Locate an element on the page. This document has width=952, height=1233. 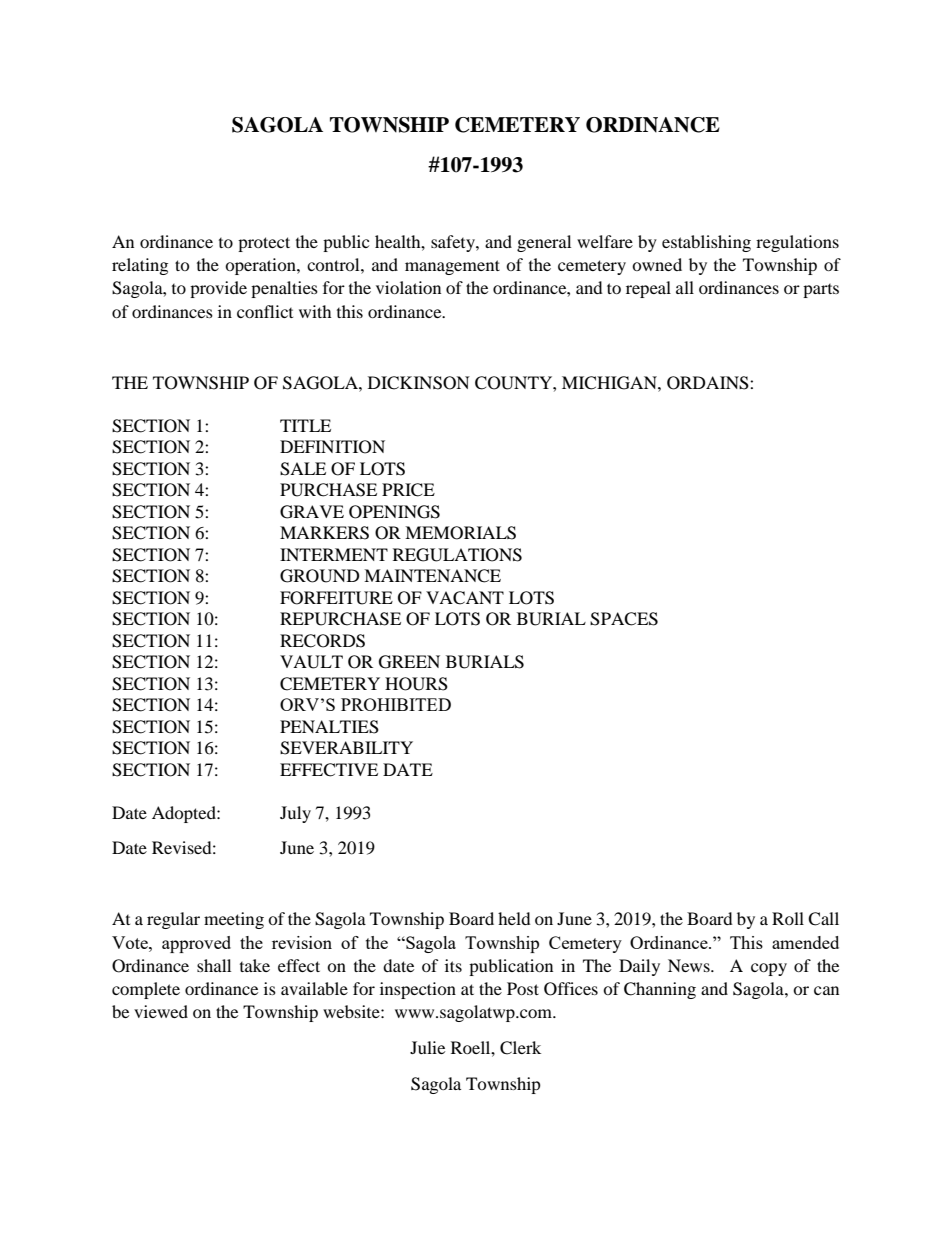
viewed is located at coordinates (161, 1011).
